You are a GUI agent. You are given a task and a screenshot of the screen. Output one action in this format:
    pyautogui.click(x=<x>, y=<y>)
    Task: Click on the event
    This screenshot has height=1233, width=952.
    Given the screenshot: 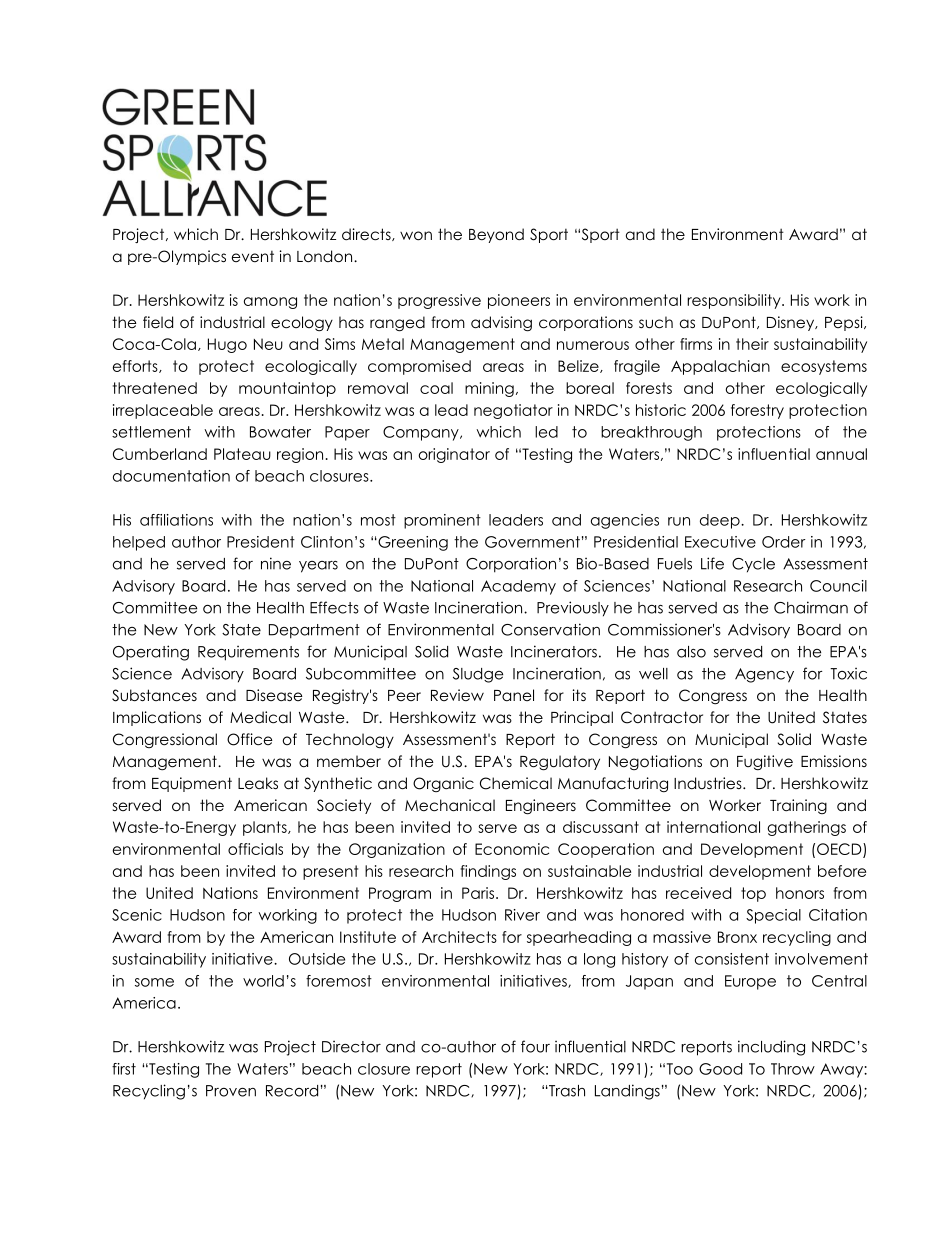 What is the action you would take?
    pyautogui.click(x=253, y=256)
